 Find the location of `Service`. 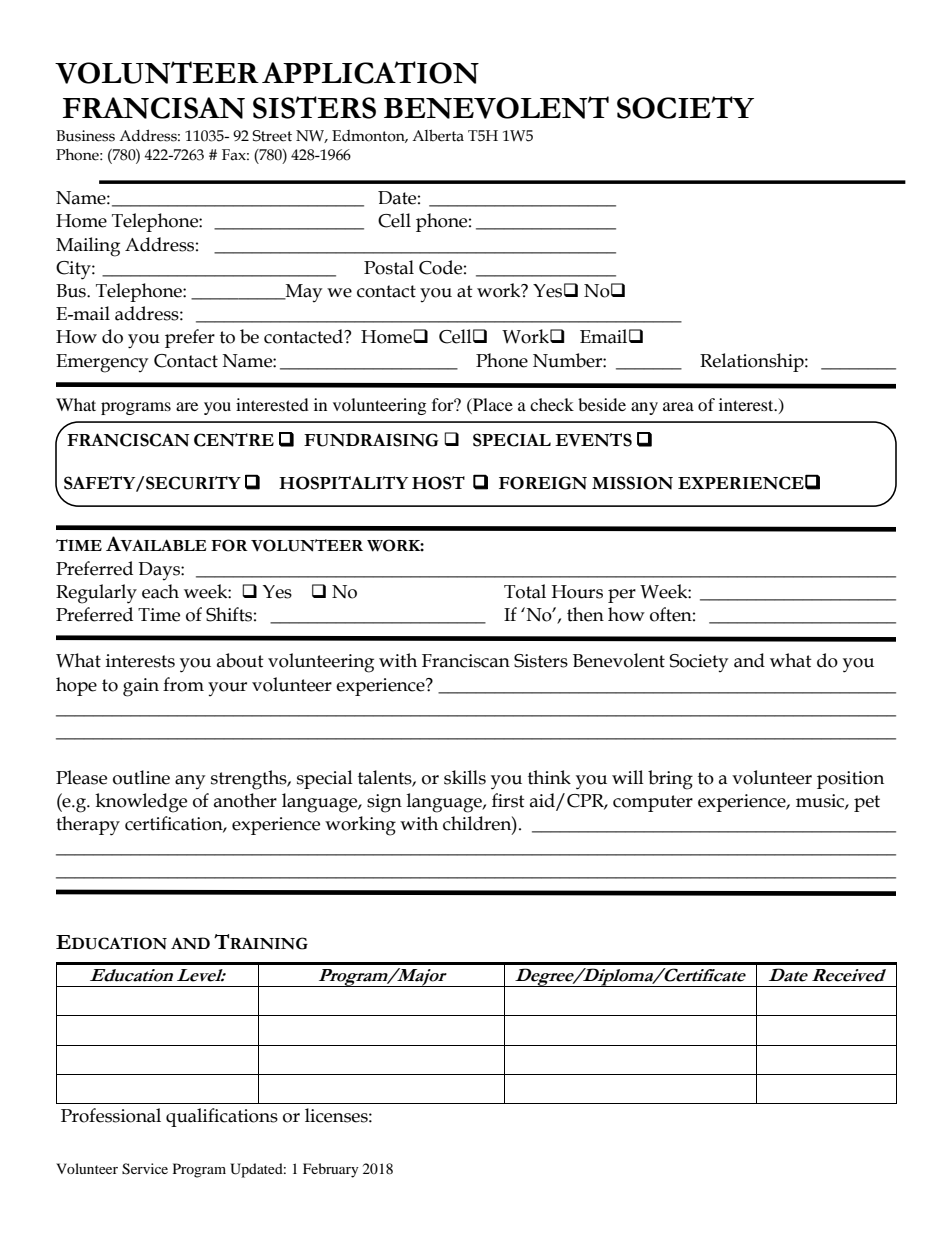

Service is located at coordinates (145, 1169).
